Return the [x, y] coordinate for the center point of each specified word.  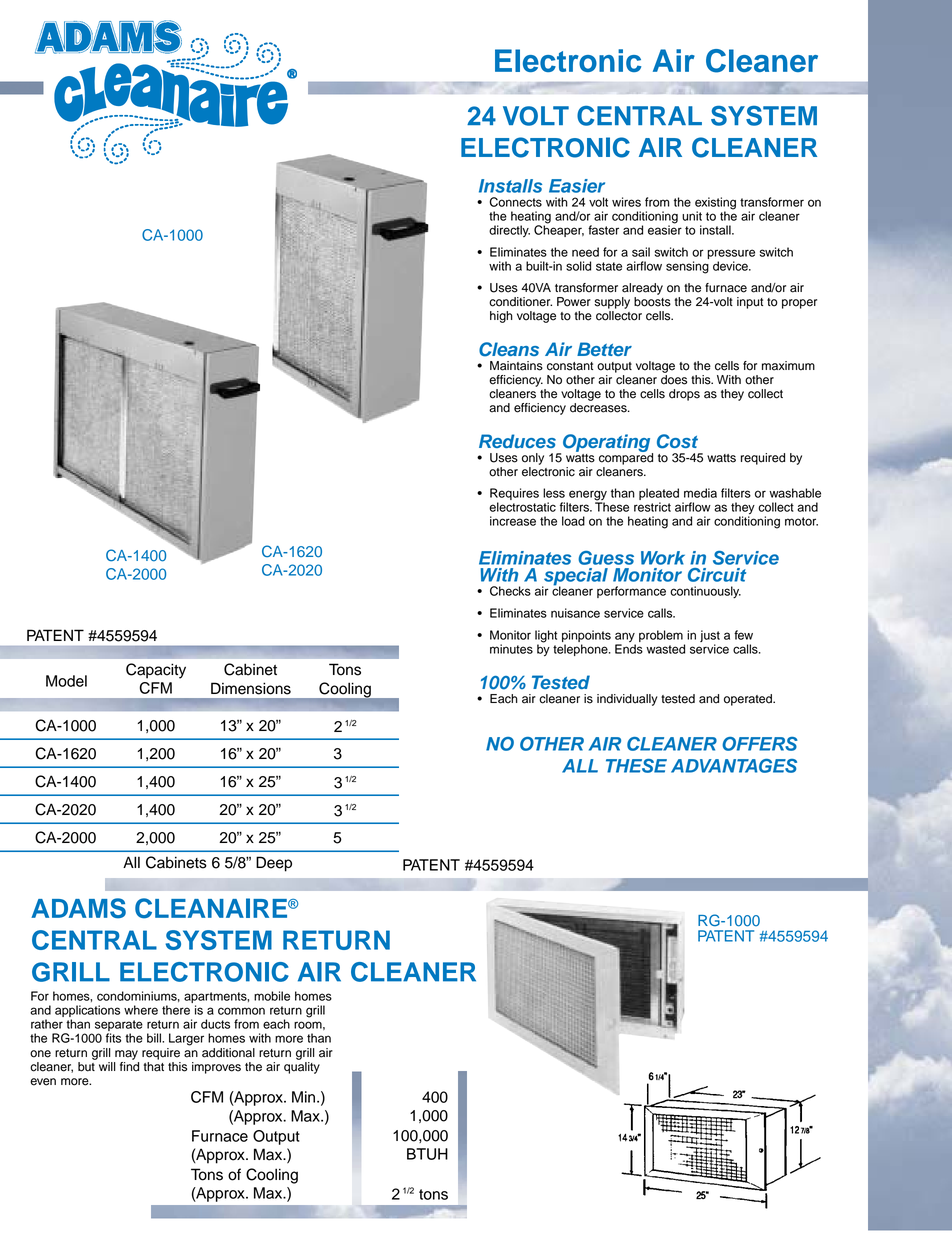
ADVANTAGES [734, 766]
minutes [511, 649]
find [129, 1065]
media [700, 493]
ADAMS [78, 908]
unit [692, 216]
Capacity [156, 671]
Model [66, 681]
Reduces [517, 441]
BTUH [427, 1154]
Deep [274, 864]
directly [509, 231]
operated [749, 700]
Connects [516, 202]
